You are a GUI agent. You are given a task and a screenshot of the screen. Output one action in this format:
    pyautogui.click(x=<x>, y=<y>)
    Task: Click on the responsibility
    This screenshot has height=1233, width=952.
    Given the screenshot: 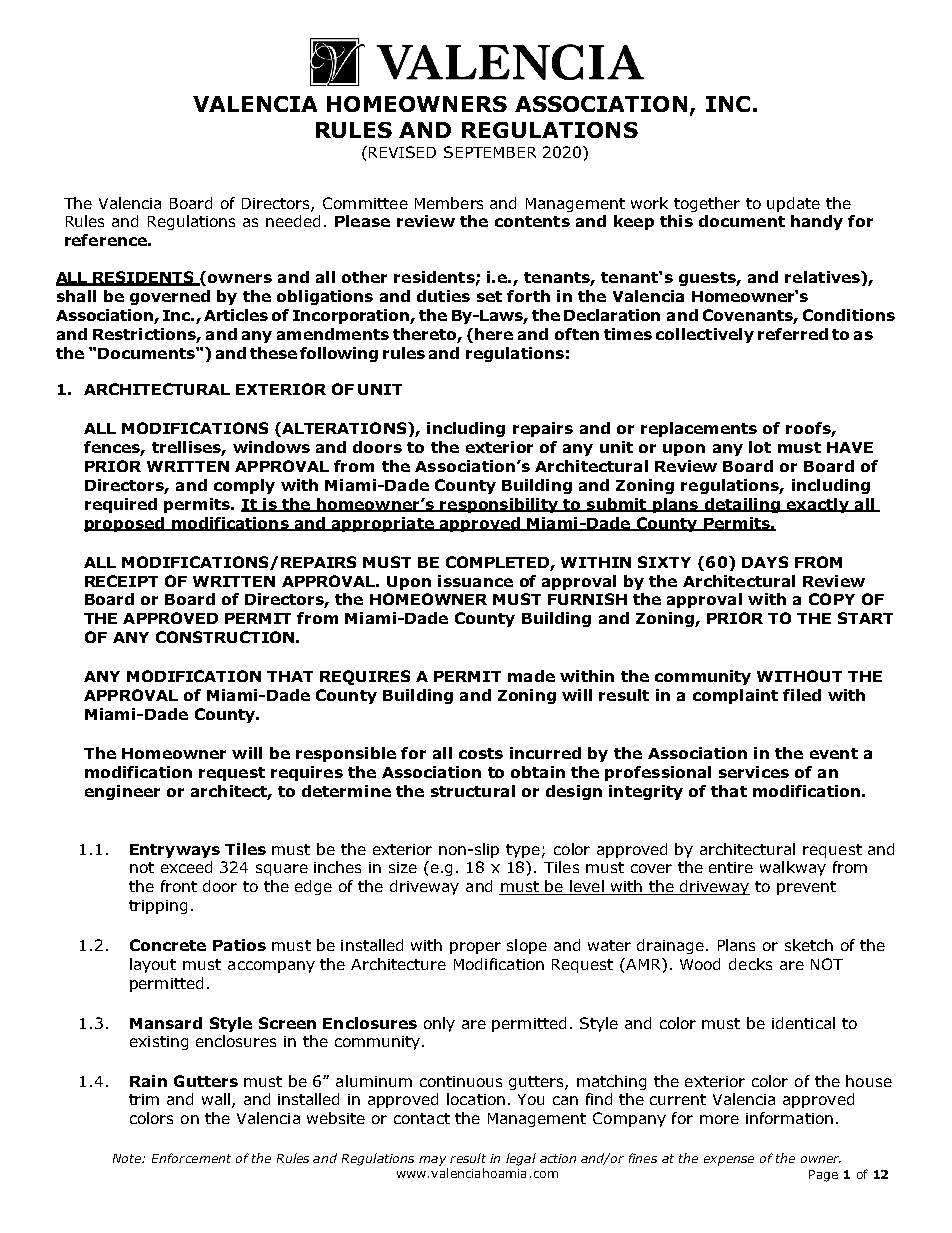 What is the action you would take?
    pyautogui.click(x=499, y=505)
